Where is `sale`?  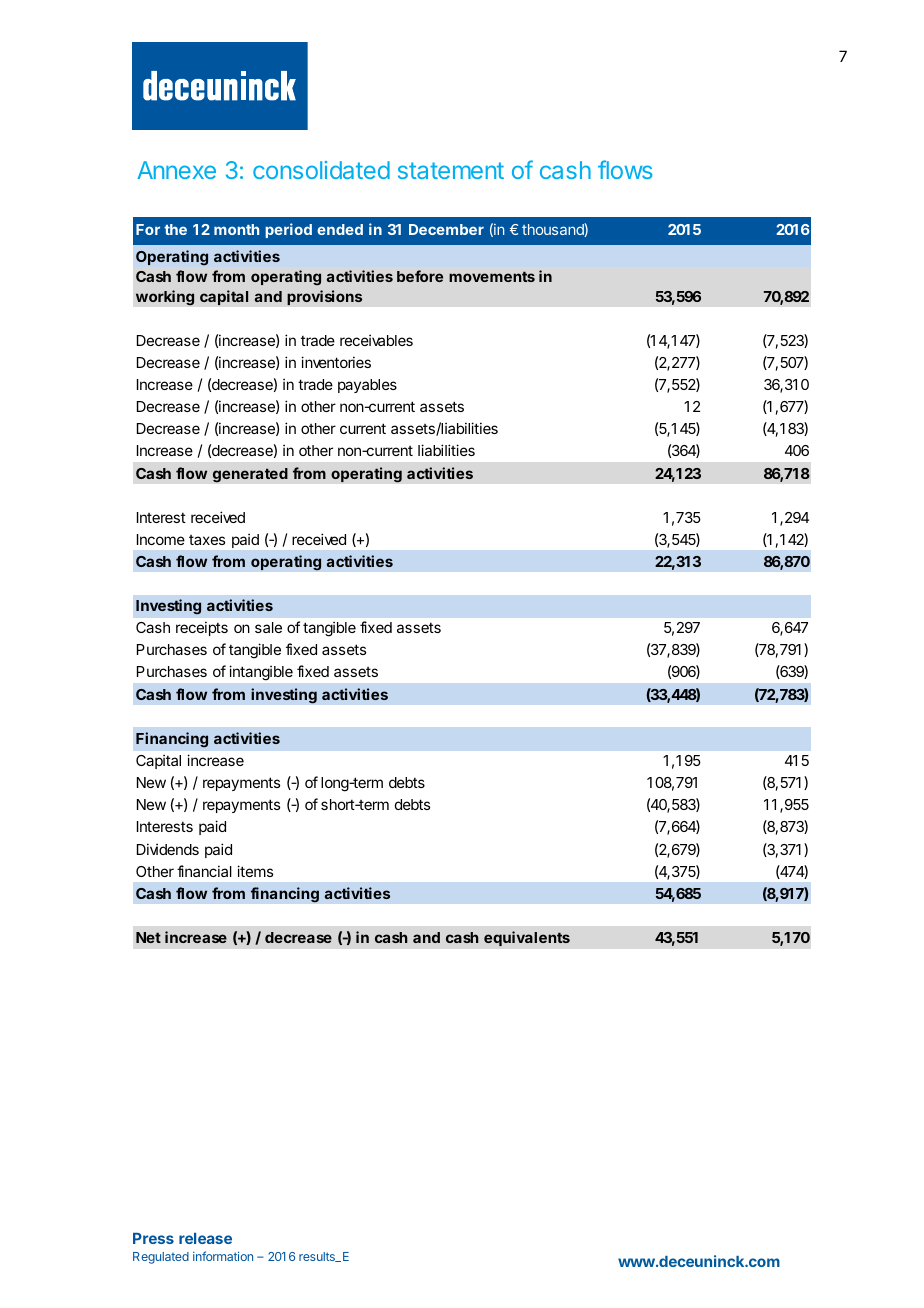 sale is located at coordinates (268, 627).
